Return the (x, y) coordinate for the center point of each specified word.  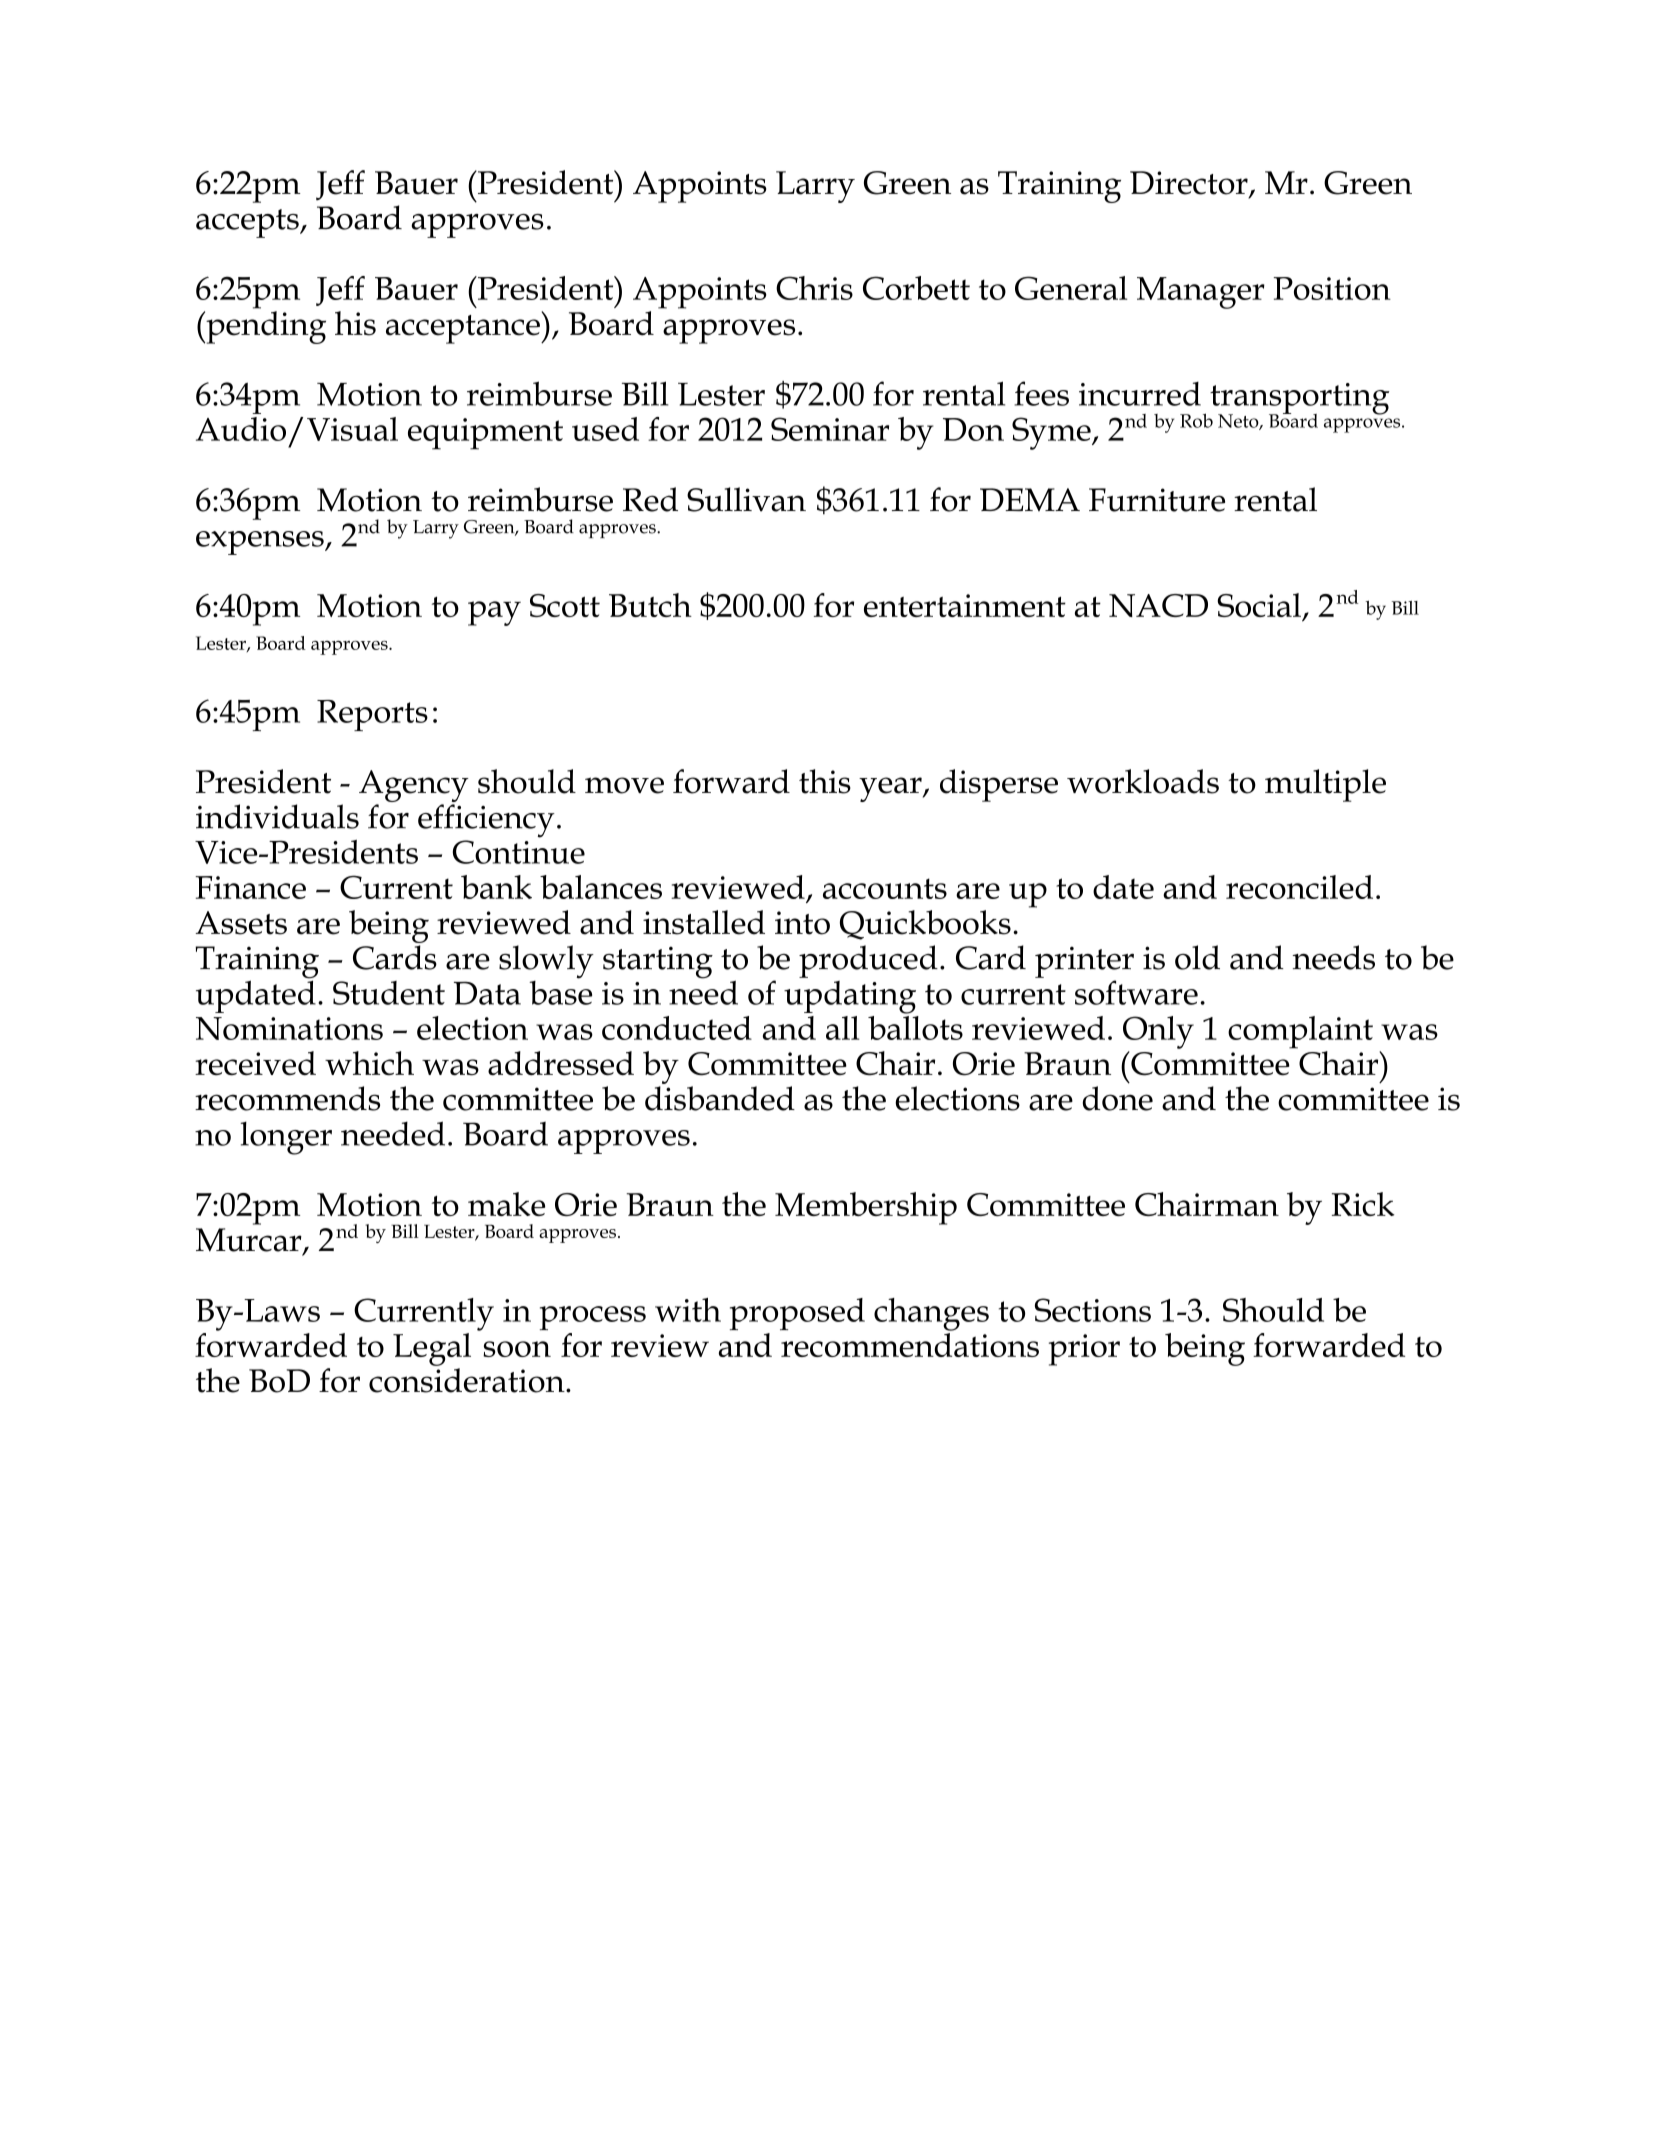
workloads (1143, 781)
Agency (414, 786)
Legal (432, 1349)
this (825, 781)
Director (1190, 184)
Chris (814, 288)
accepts (248, 223)
